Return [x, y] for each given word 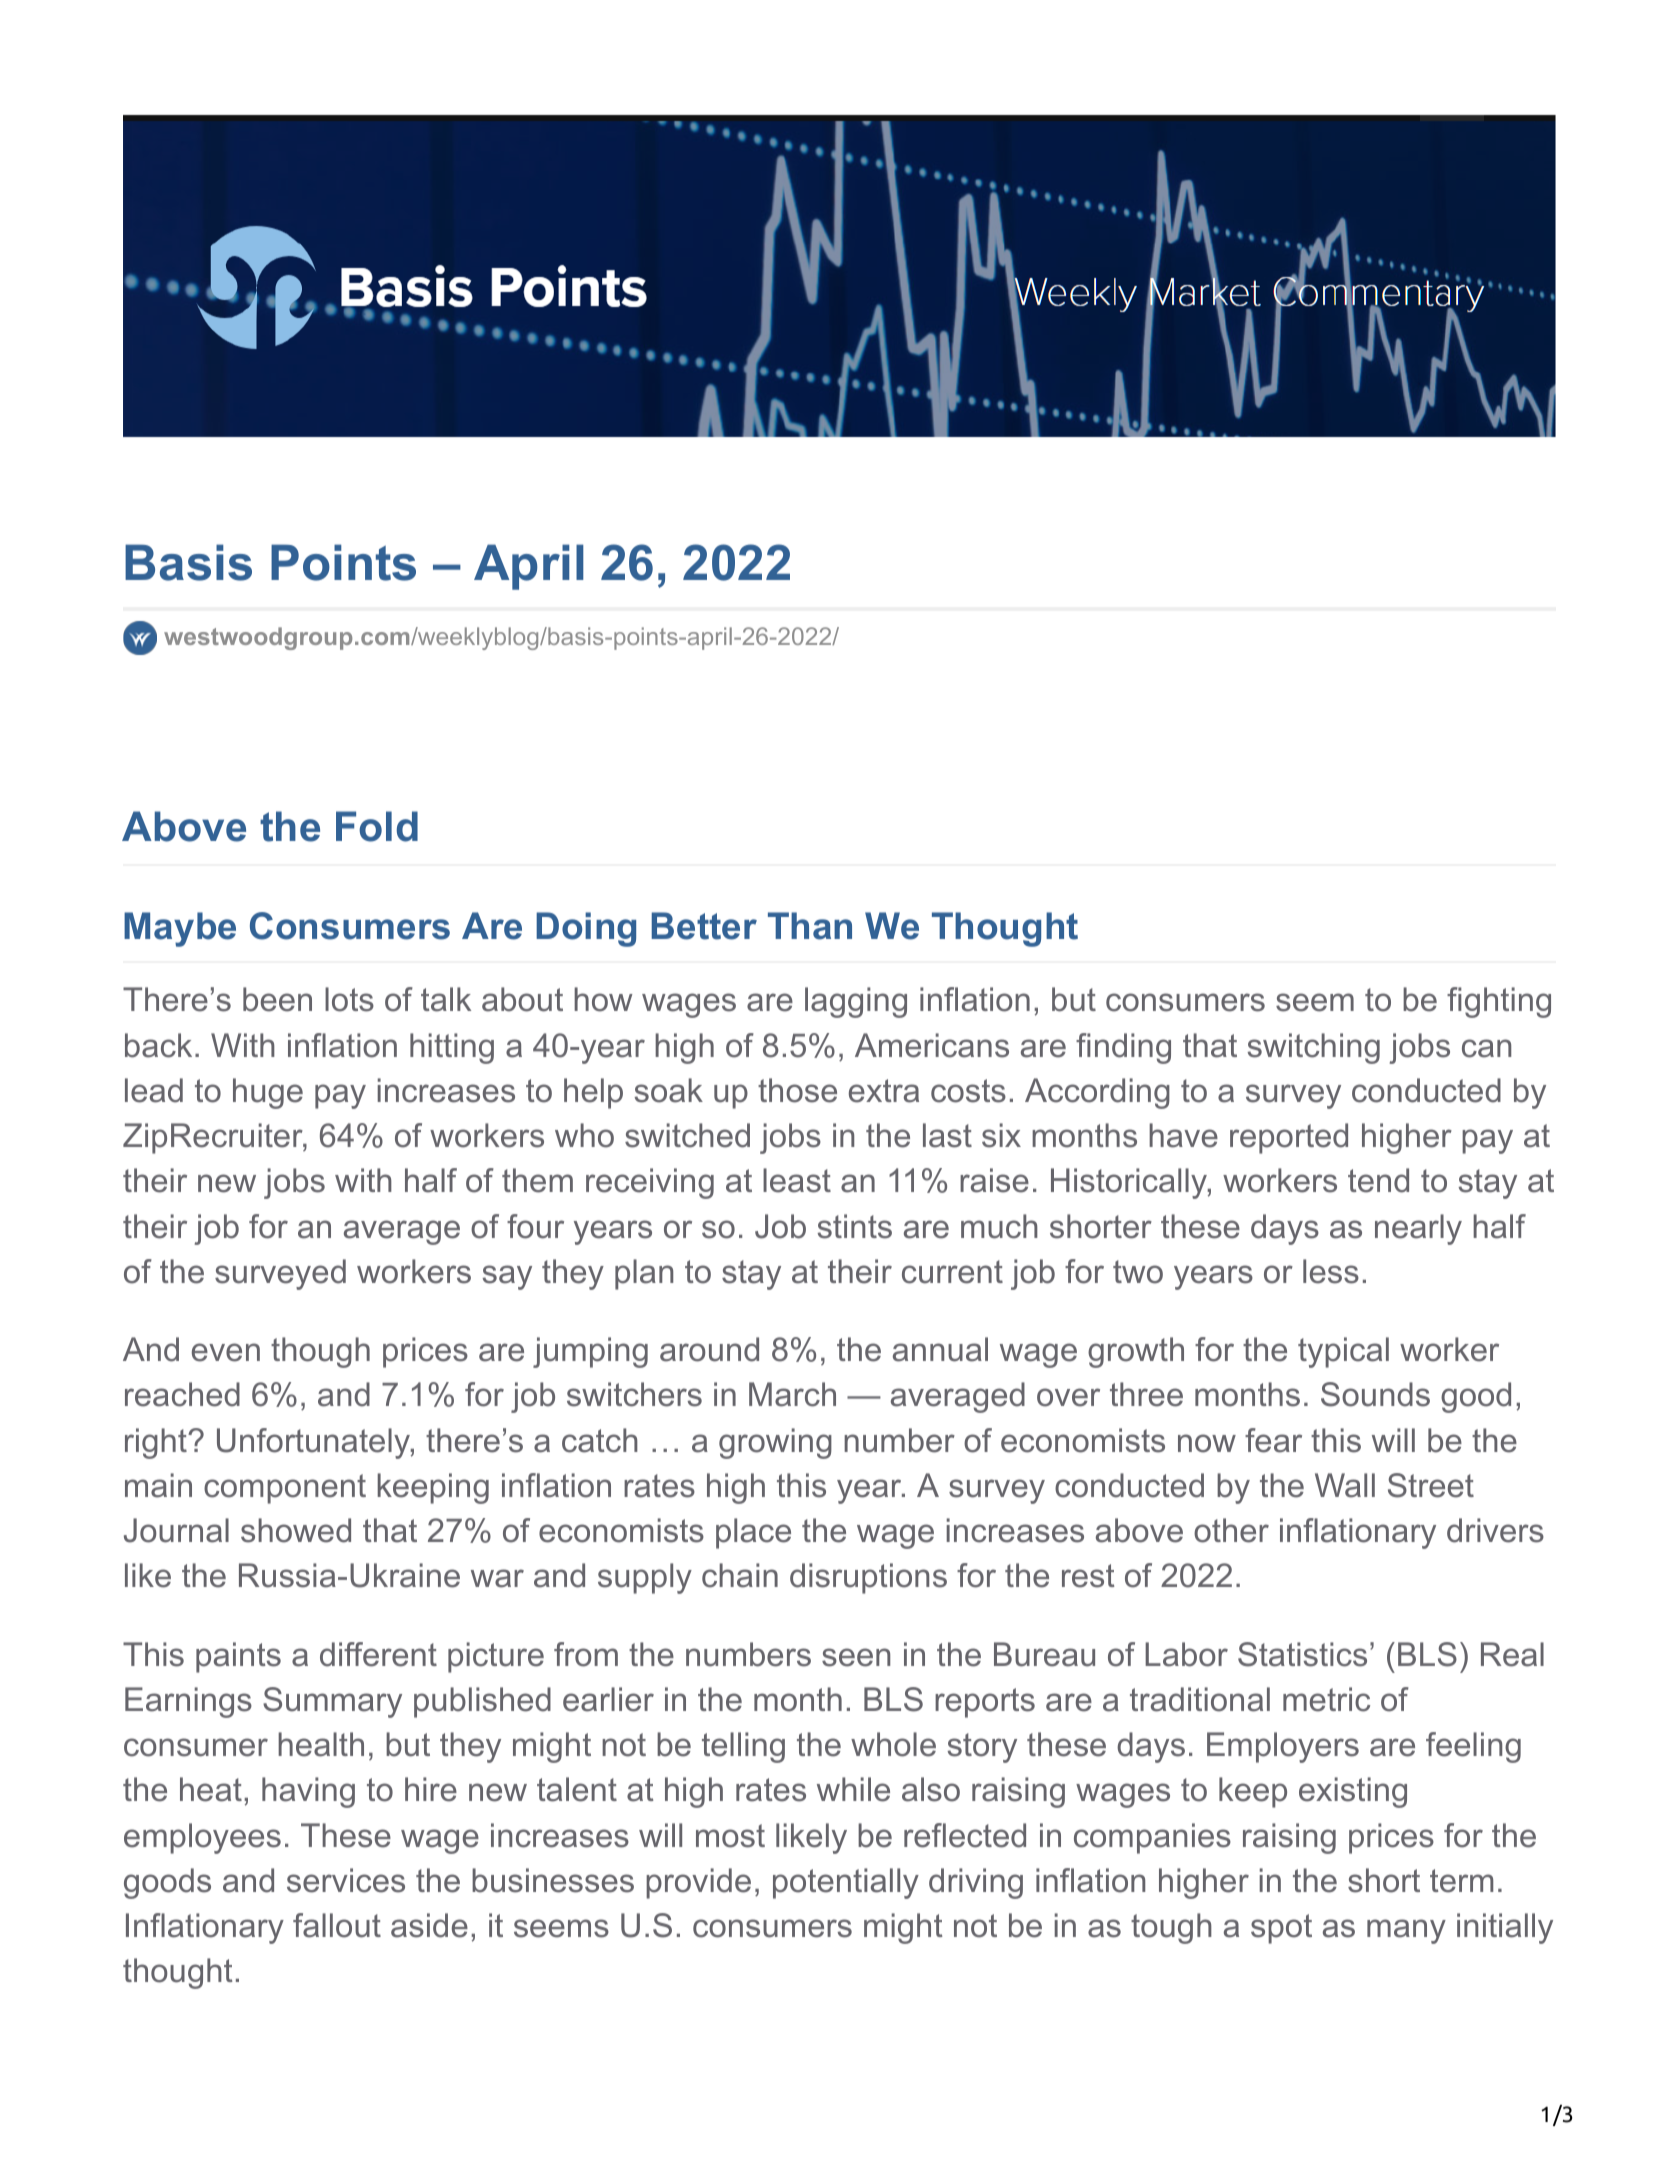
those [797, 1090]
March [792, 1394]
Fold [377, 826]
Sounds [1375, 1394]
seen [856, 1657]
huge [268, 1093]
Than [810, 926]
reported [1289, 1138]
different [378, 1654]
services [346, 1880]
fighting [1499, 1002]
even [226, 1352]
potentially [846, 1883]
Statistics [1302, 1654]
